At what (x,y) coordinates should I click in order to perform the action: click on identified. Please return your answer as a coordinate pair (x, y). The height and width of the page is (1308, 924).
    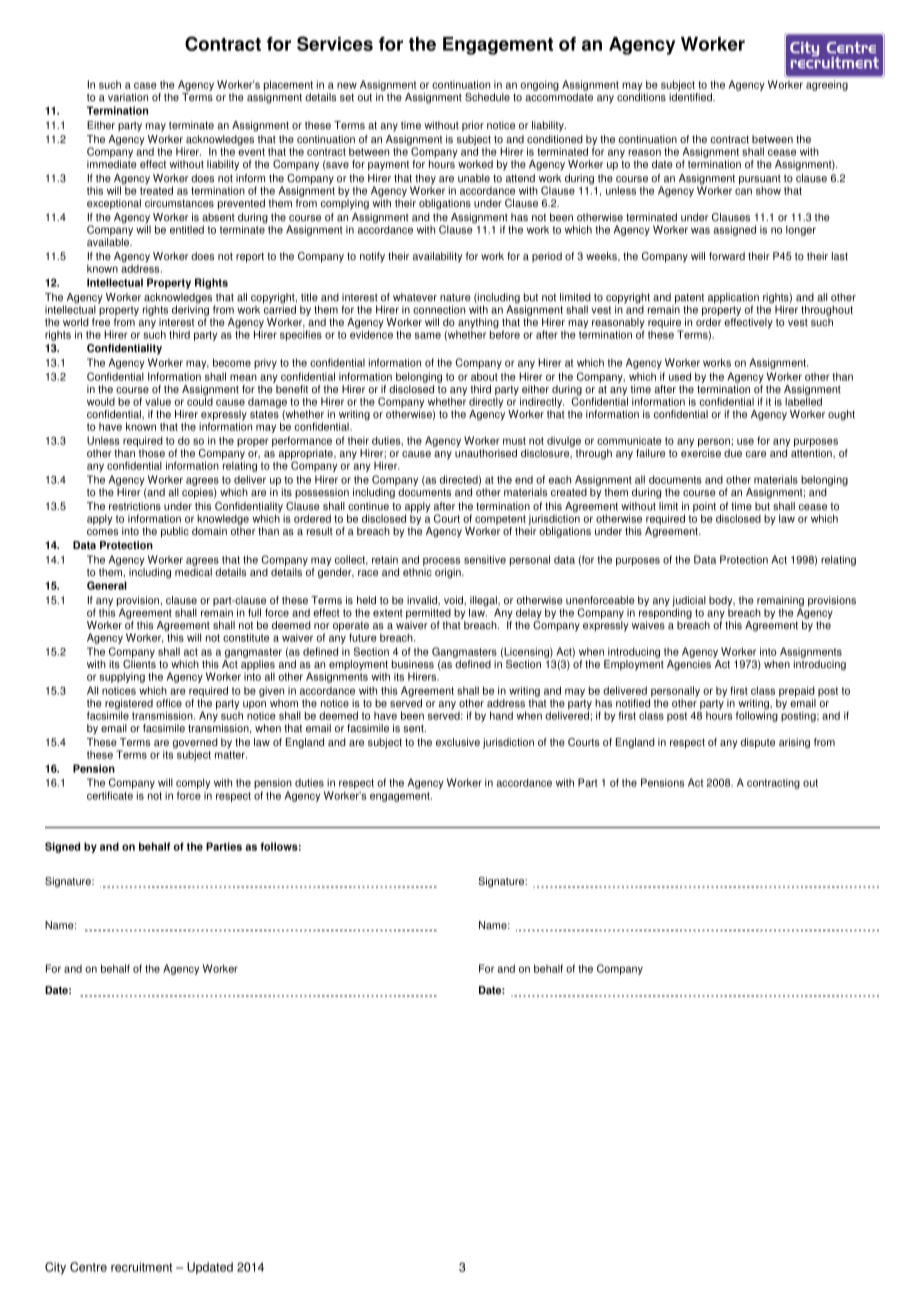
    Looking at the image, I should click on (691, 97).
